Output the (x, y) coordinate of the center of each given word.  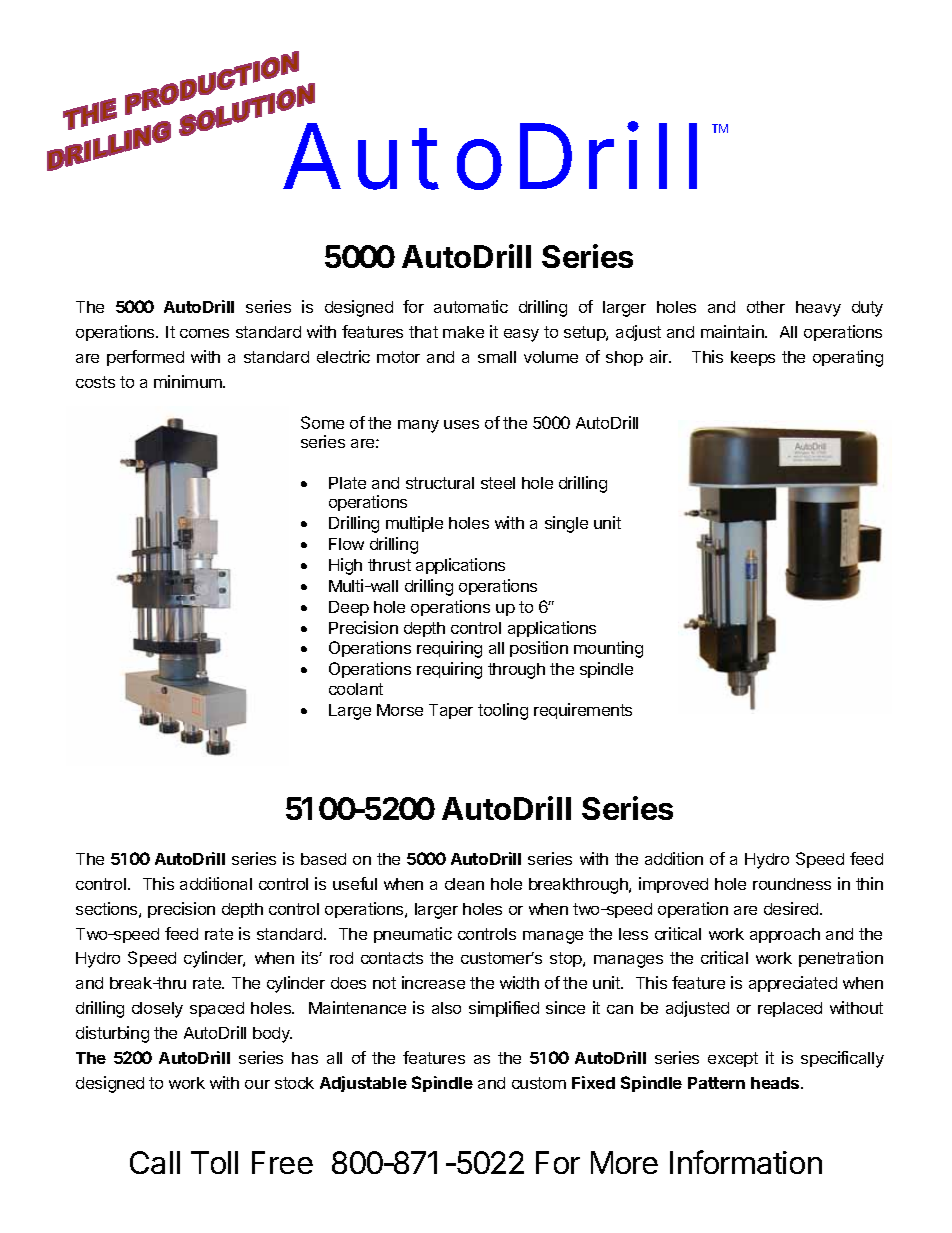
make (463, 332)
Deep (349, 608)
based (323, 859)
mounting (608, 649)
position (539, 649)
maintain (733, 331)
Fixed (593, 1082)
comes (204, 333)
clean (464, 884)
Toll (214, 1162)
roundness (792, 884)
